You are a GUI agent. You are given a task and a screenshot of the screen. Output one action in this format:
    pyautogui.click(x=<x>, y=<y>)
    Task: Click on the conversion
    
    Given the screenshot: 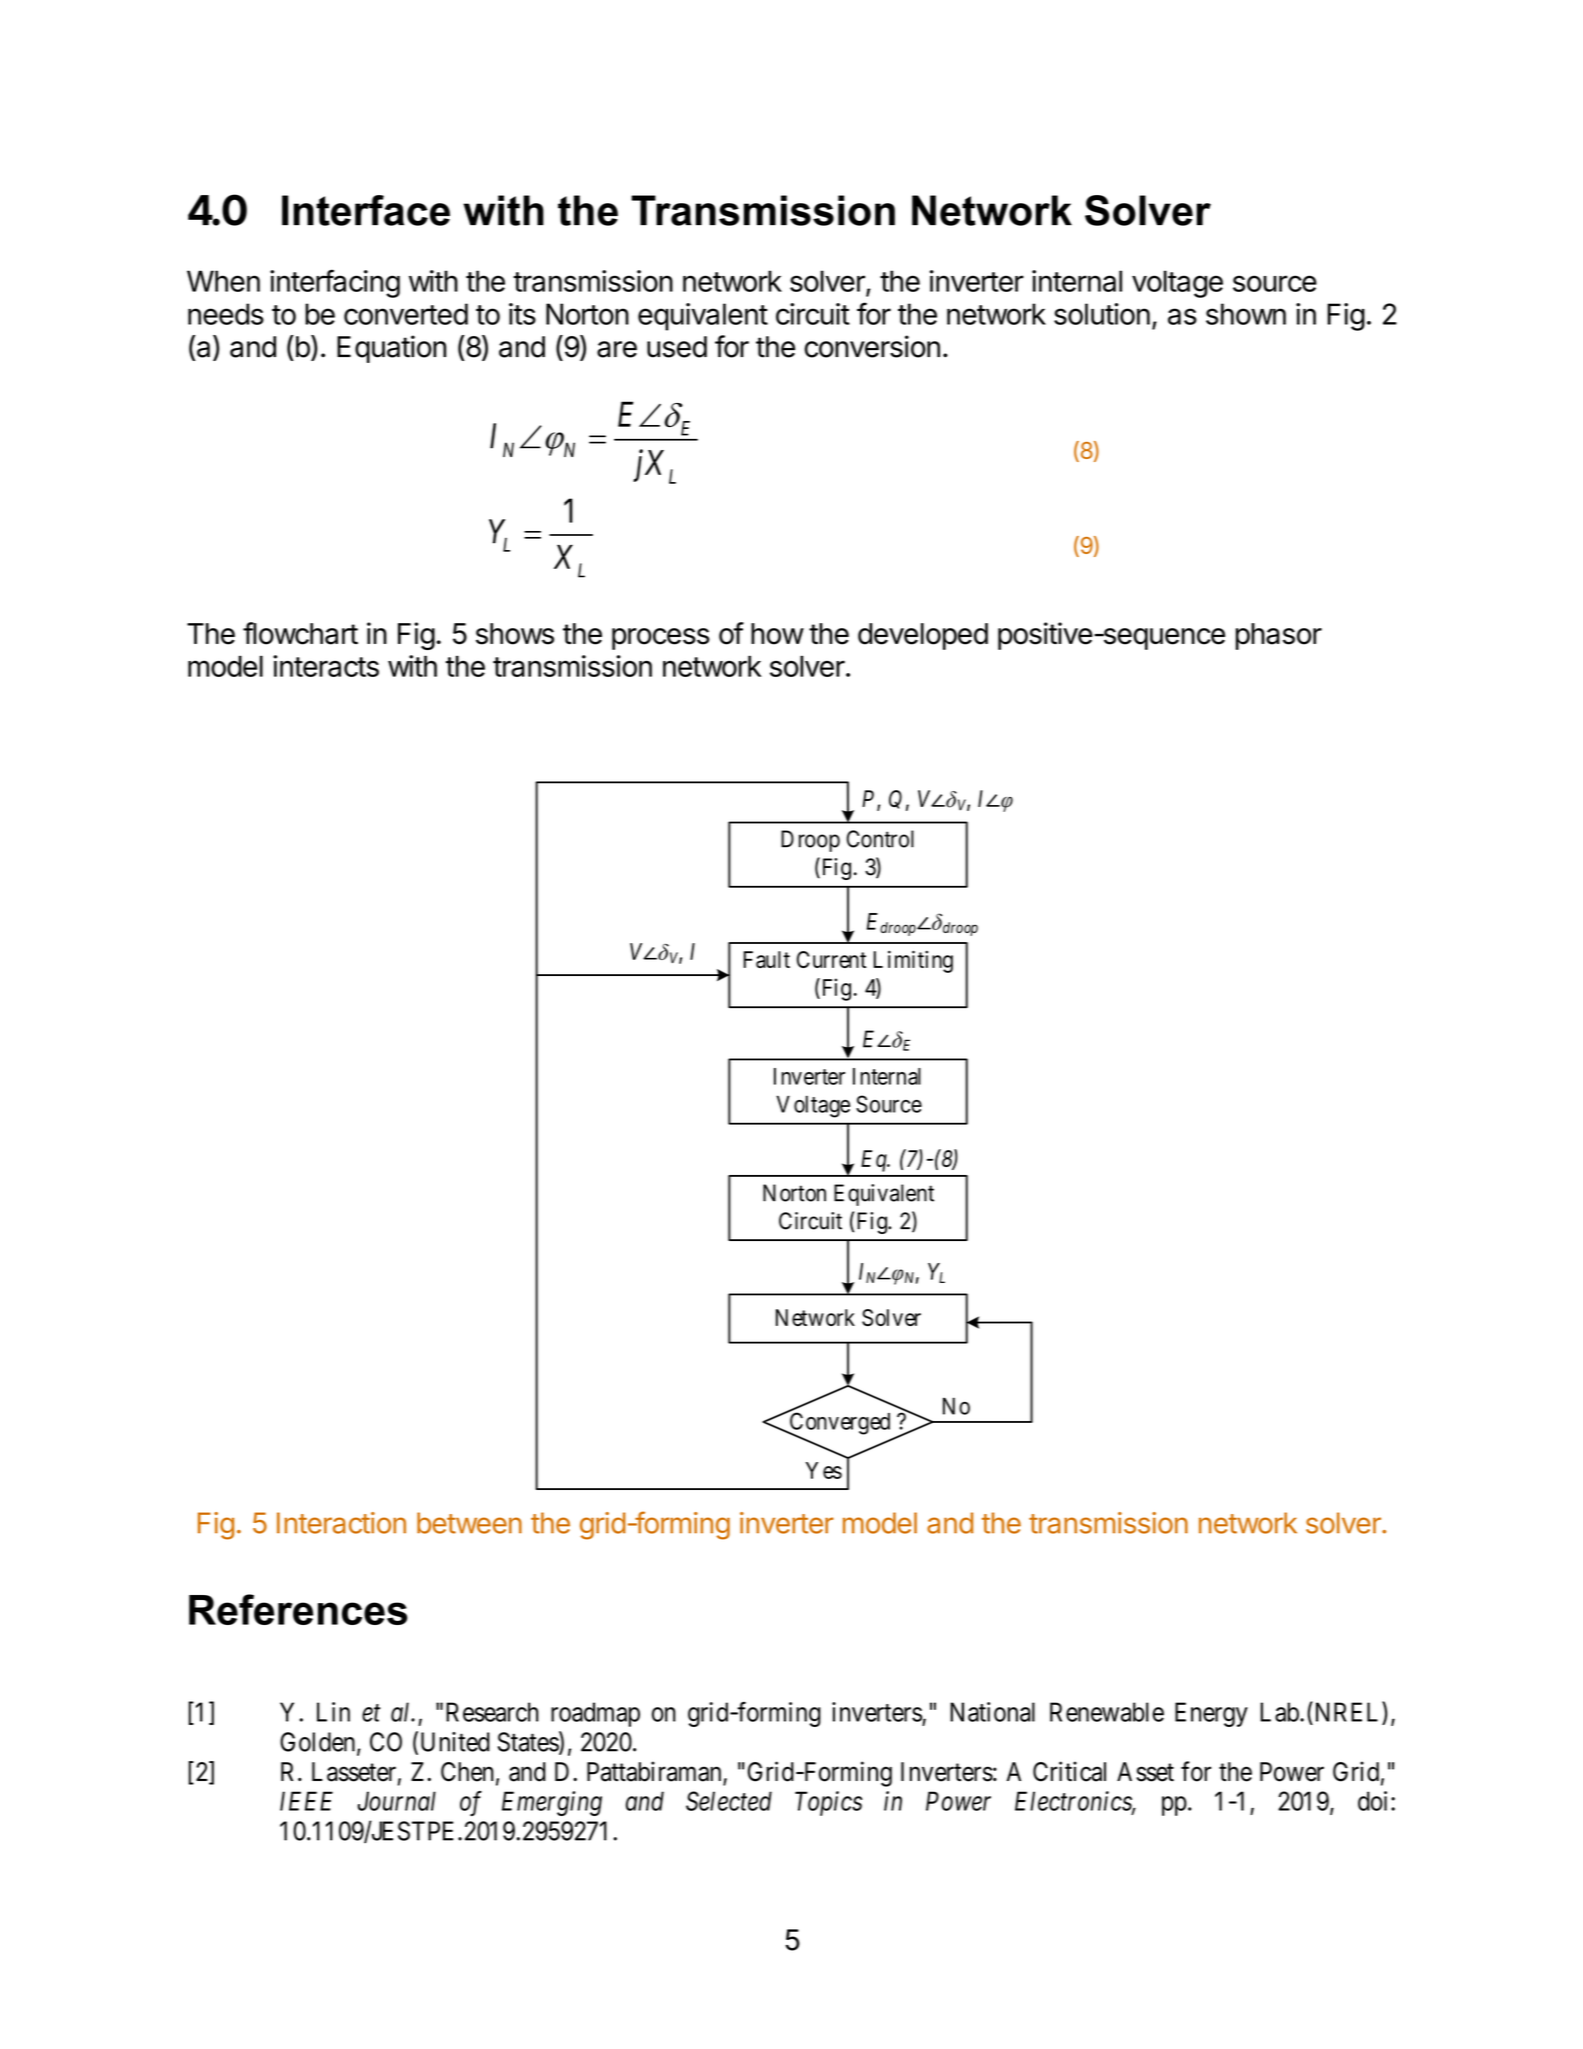 What is the action you would take?
    pyautogui.click(x=872, y=346)
